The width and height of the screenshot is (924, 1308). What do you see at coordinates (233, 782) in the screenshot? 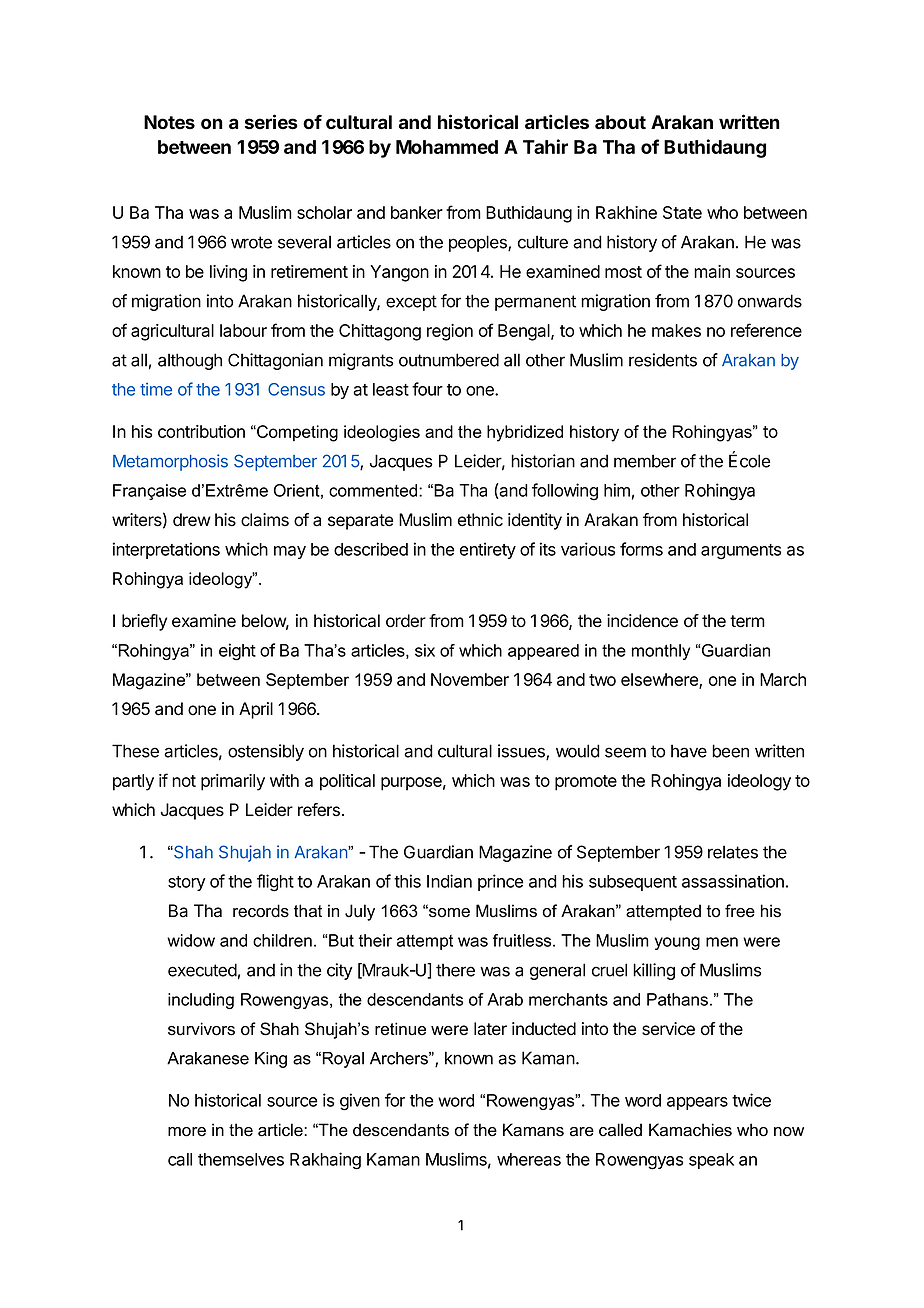
I see `primarily` at bounding box center [233, 782].
